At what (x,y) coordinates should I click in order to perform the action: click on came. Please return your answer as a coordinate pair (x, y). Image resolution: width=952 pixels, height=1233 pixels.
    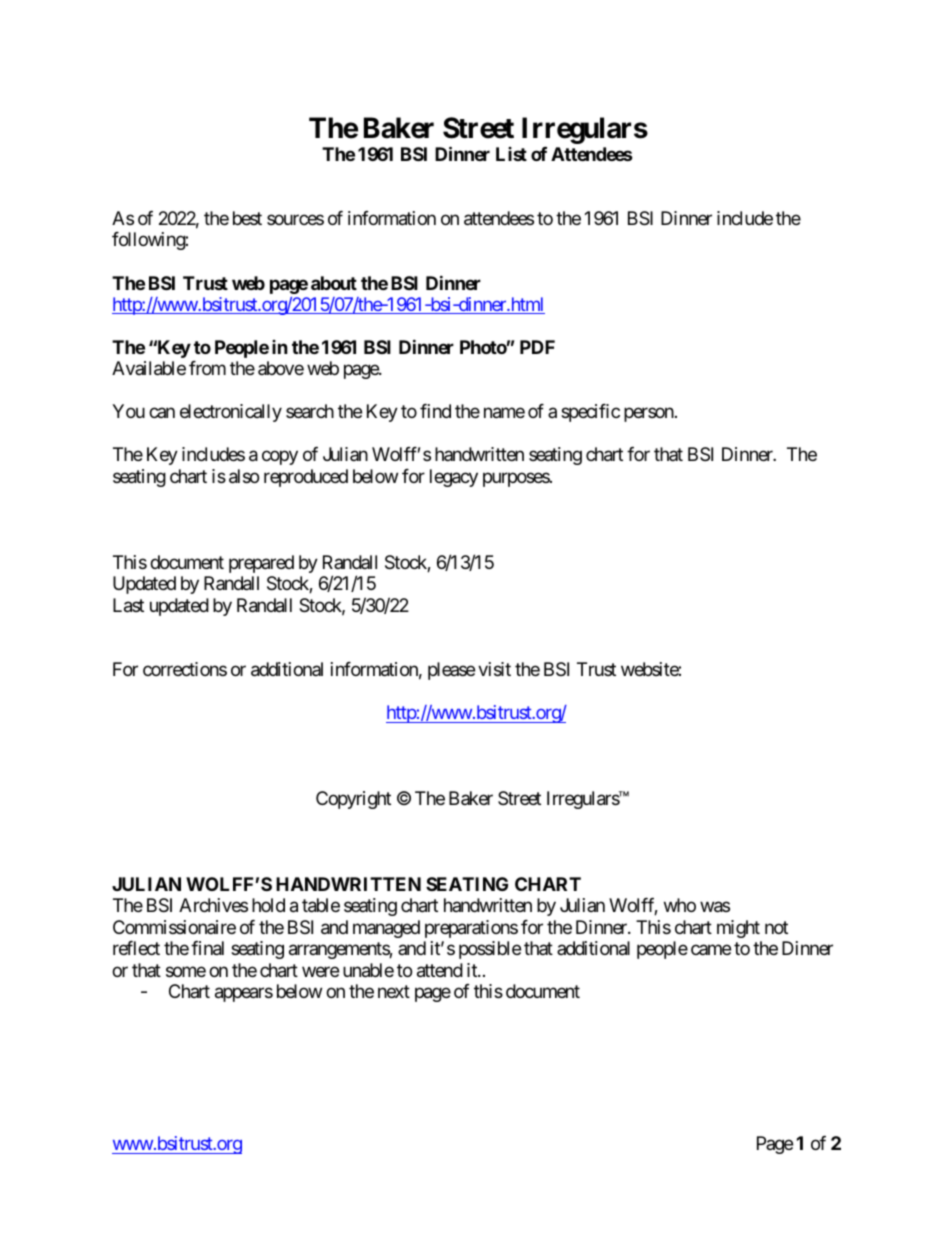
    Looking at the image, I should click on (711, 950).
